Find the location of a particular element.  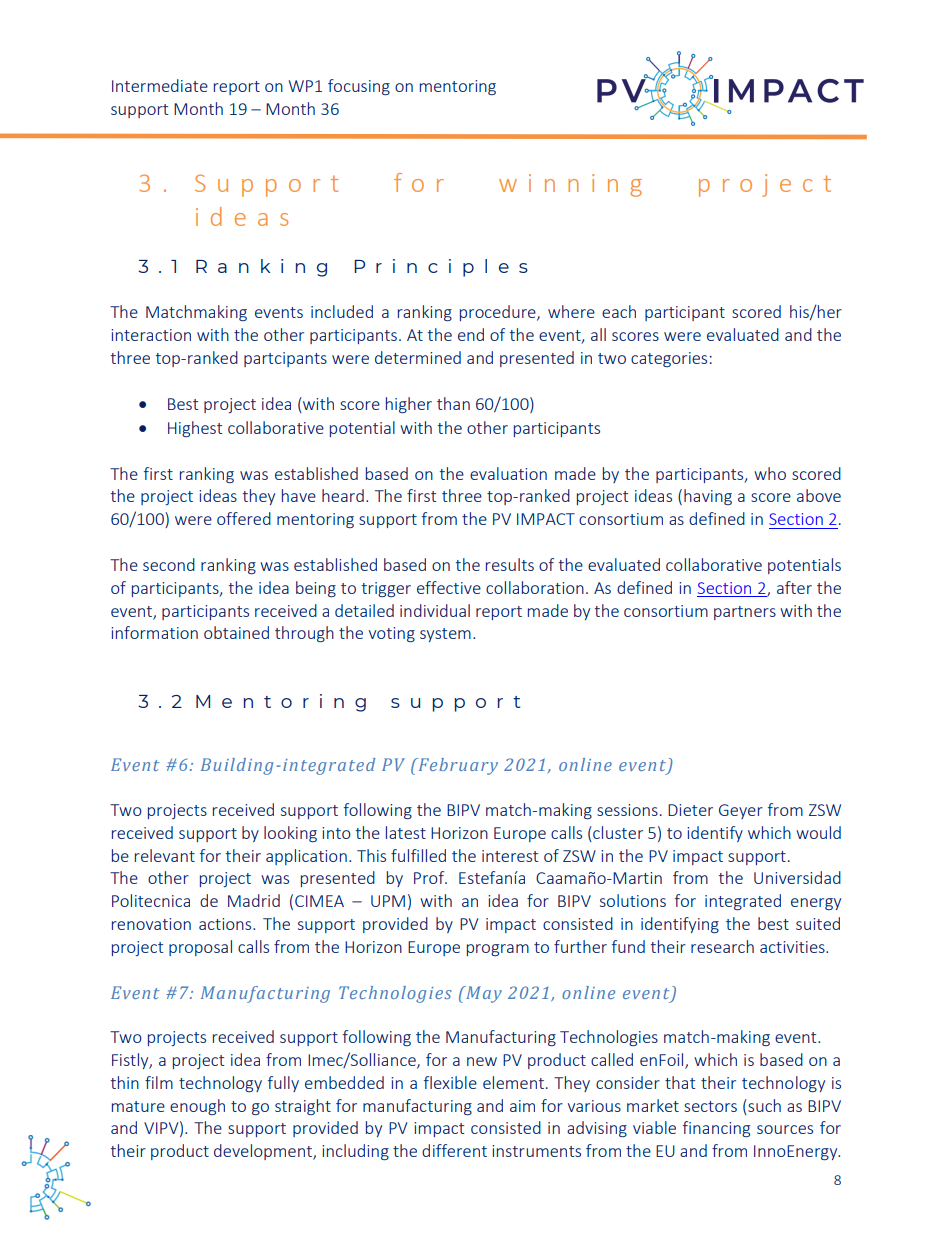

Geyer is located at coordinates (741, 811).
